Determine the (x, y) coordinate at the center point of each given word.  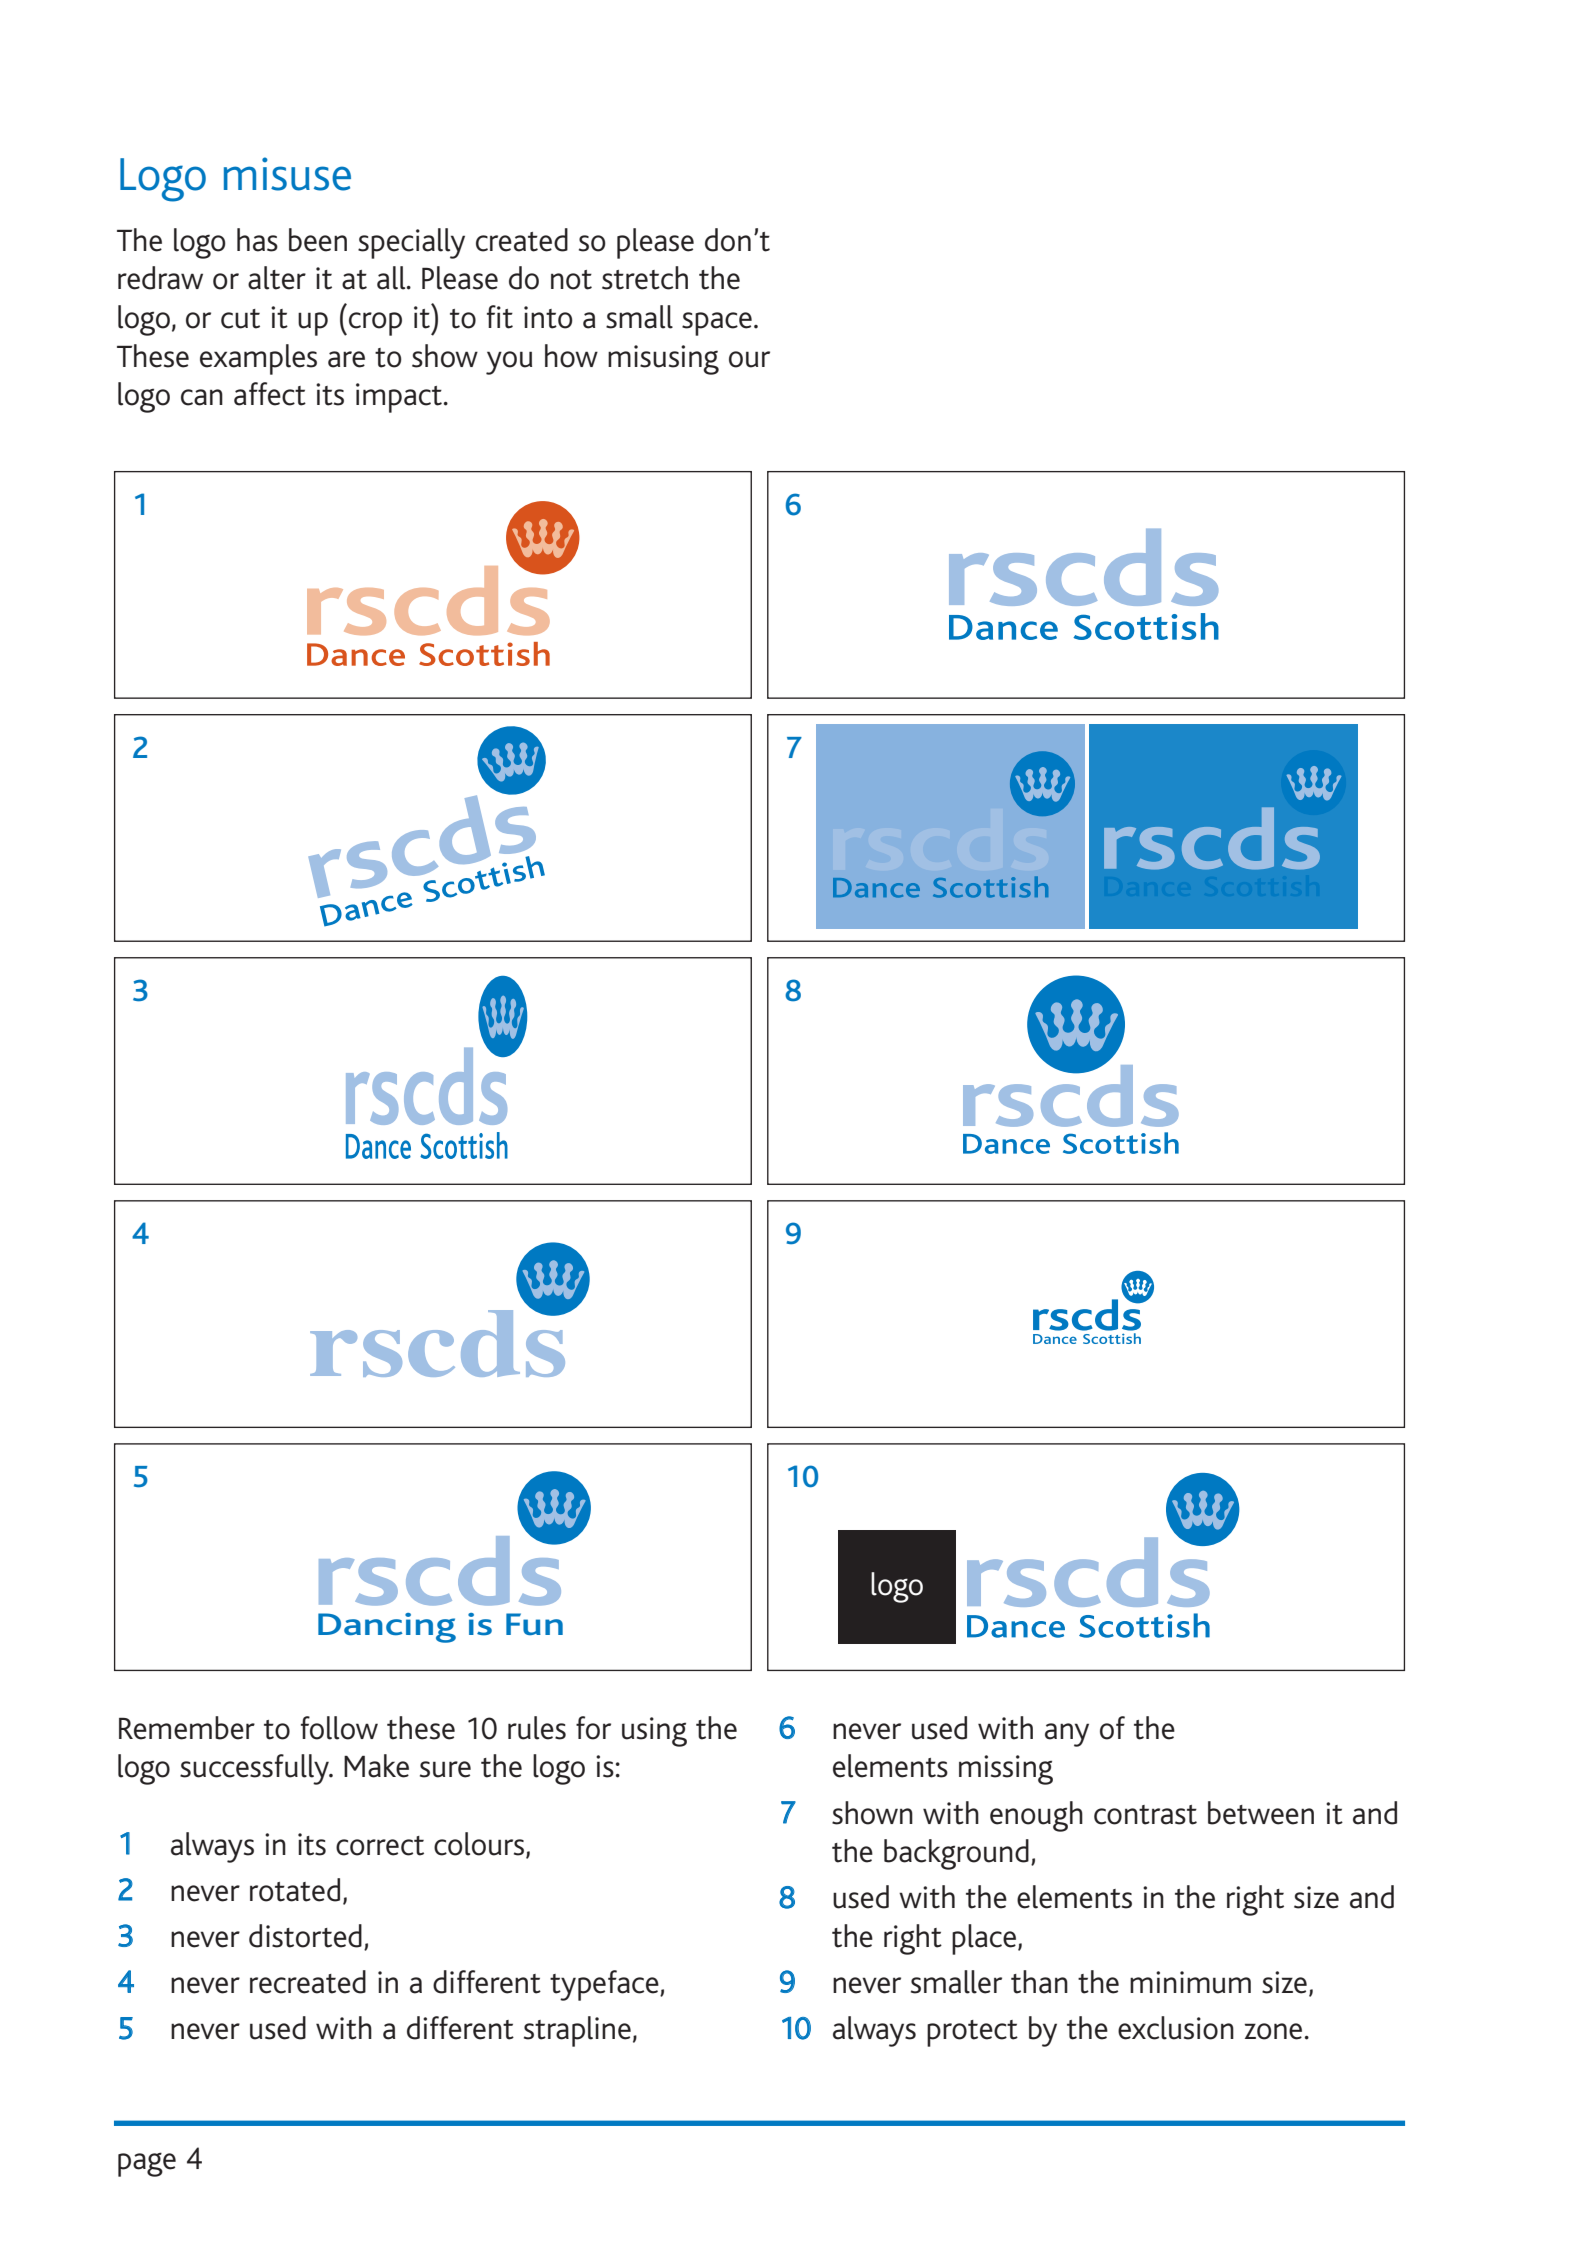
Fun (534, 1624)
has (257, 240)
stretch (645, 278)
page (147, 2164)
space (717, 324)
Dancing (387, 1628)
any (1067, 1735)
